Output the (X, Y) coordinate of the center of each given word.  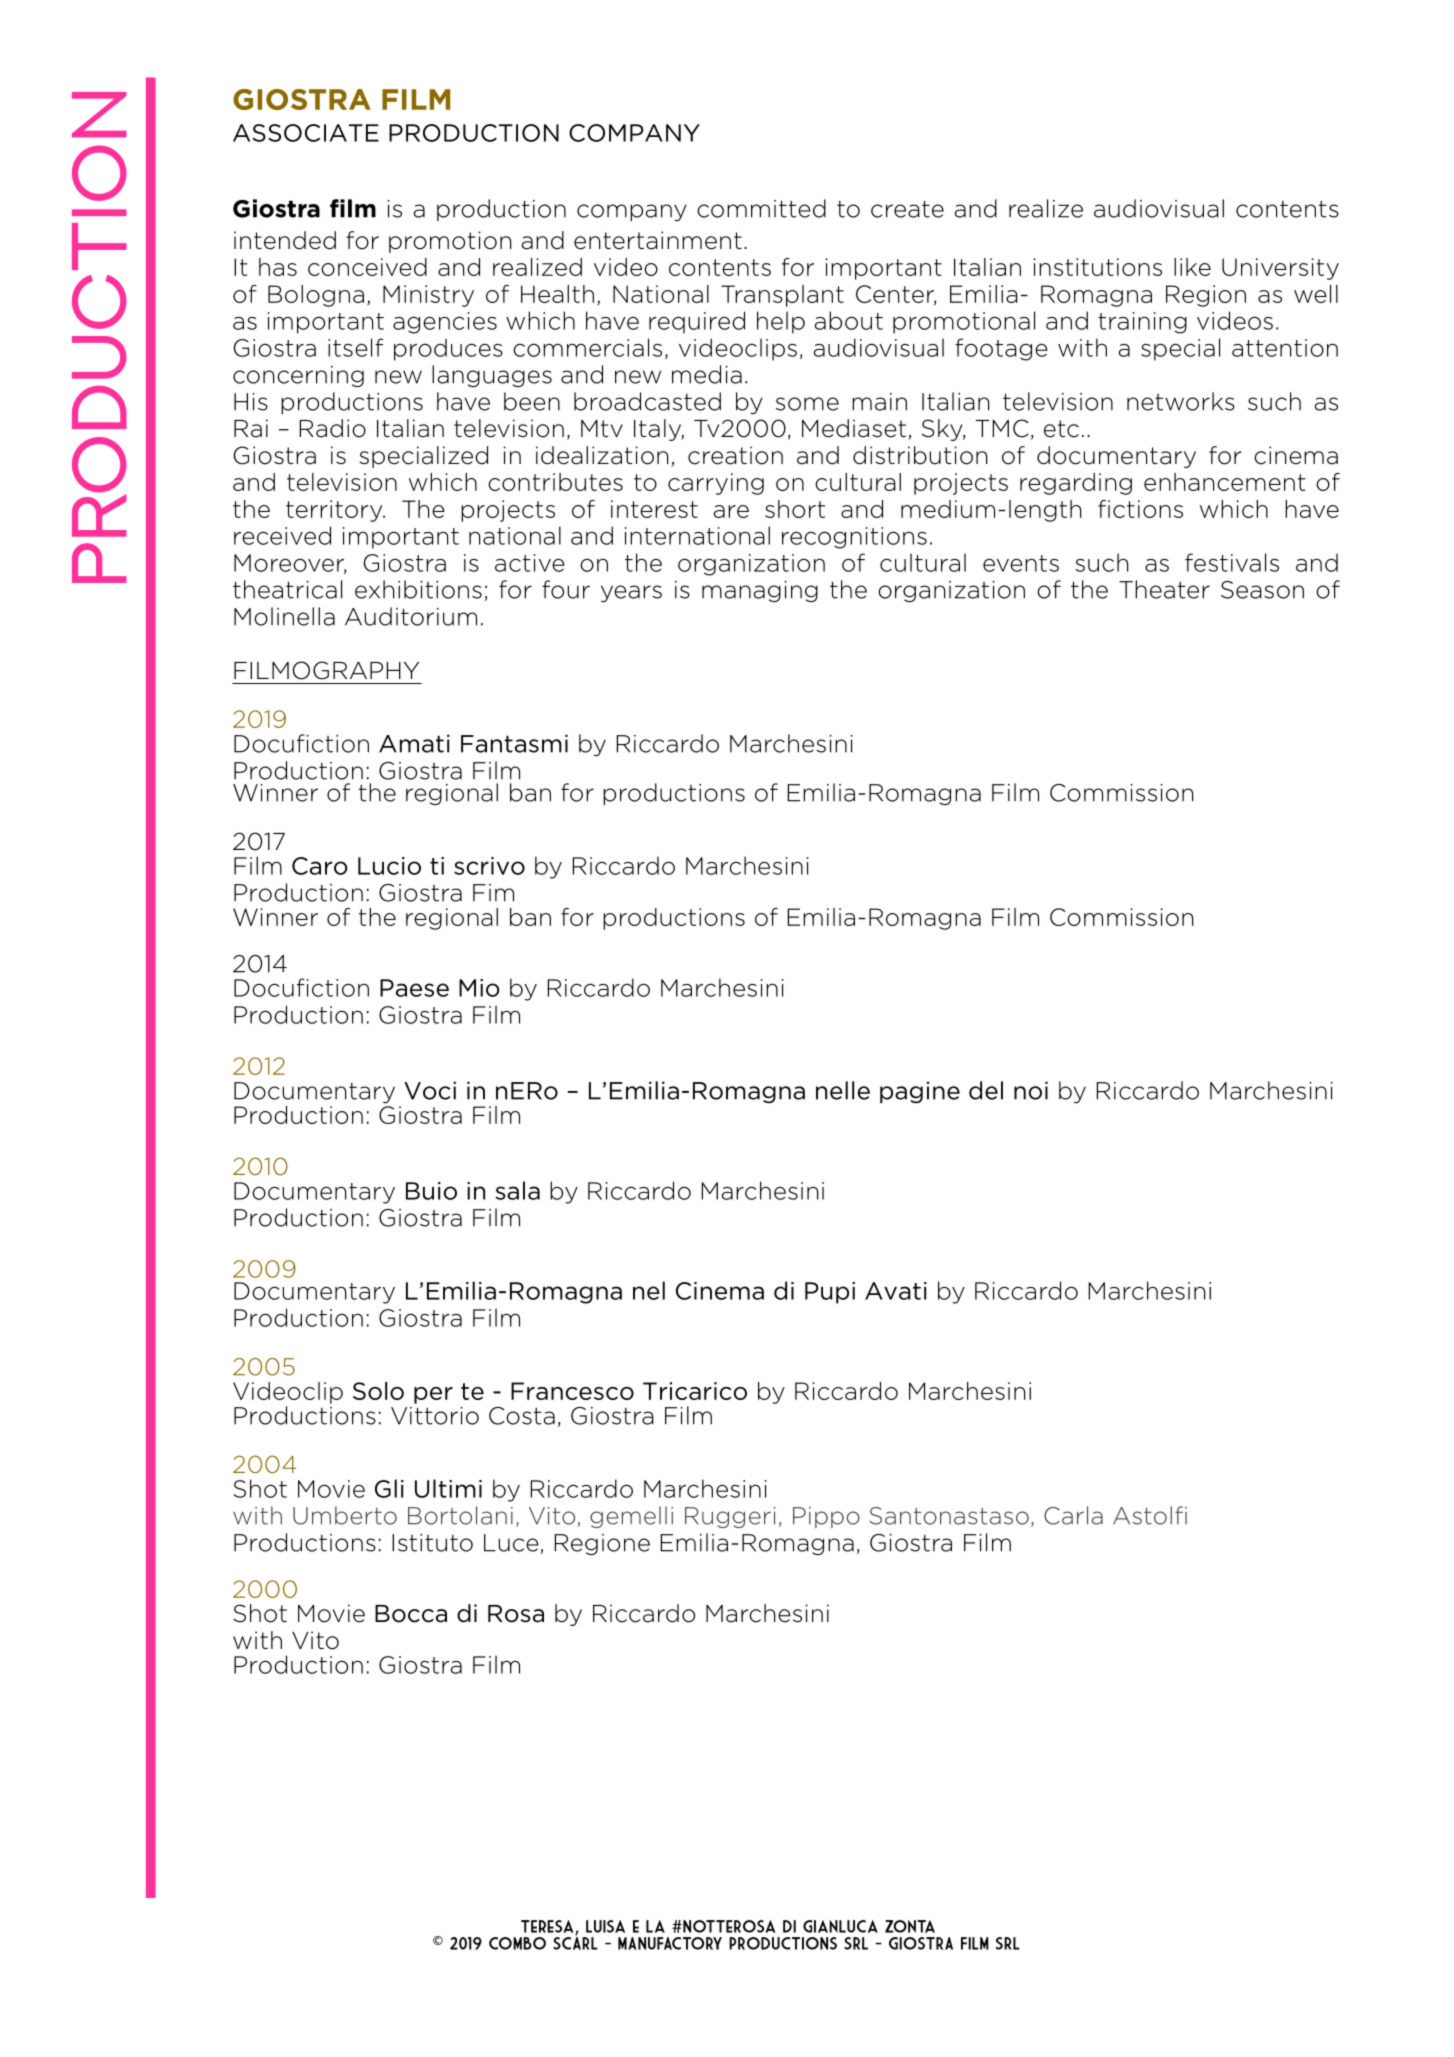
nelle (843, 1090)
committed (761, 208)
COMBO (517, 1943)
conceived (367, 267)
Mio (479, 988)
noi (1031, 1090)
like (1192, 267)
